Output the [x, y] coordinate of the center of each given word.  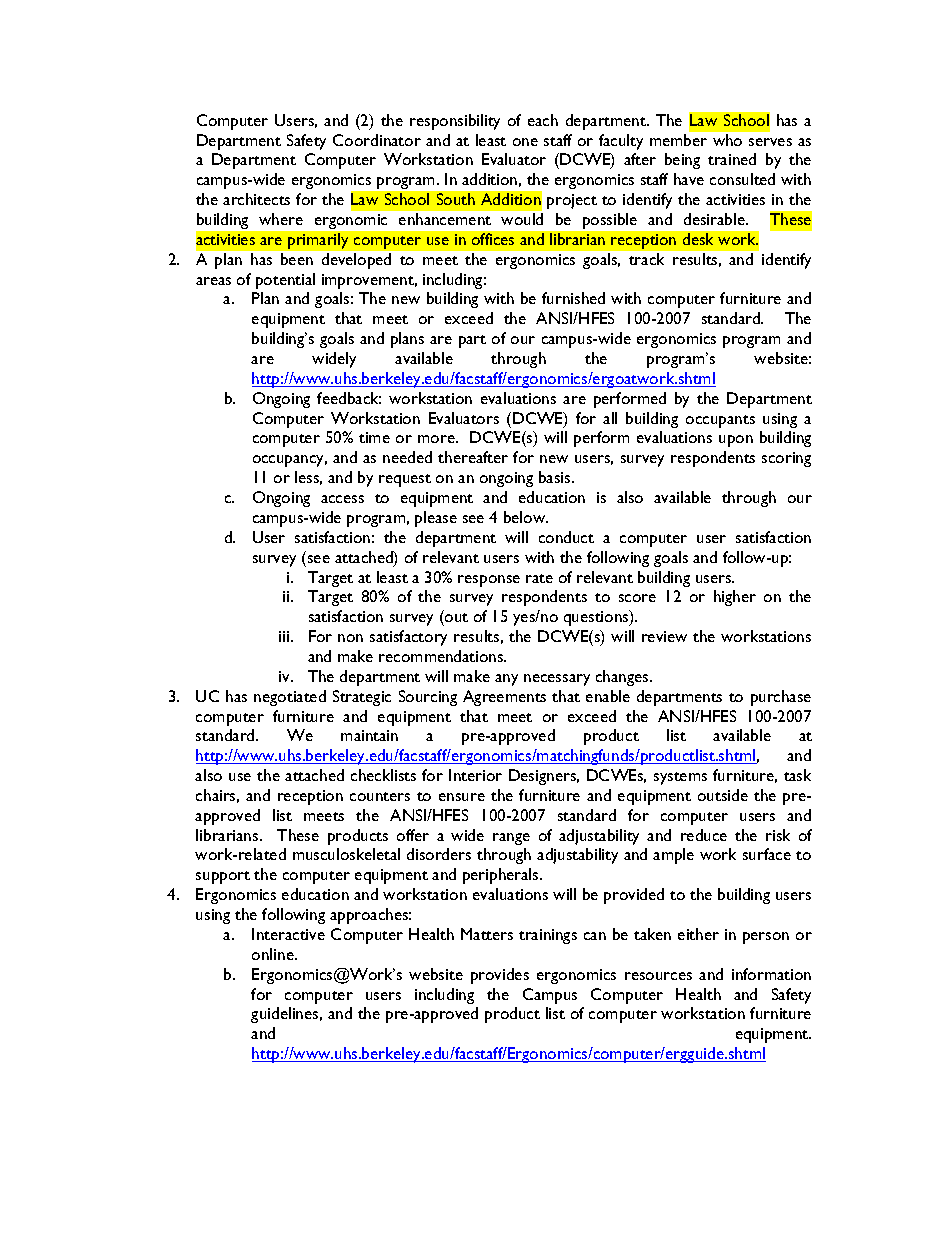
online [274, 954]
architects [256, 199]
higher [735, 598]
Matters [487, 934]
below [526, 517]
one [525, 142]
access [342, 499]
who [727, 140]
